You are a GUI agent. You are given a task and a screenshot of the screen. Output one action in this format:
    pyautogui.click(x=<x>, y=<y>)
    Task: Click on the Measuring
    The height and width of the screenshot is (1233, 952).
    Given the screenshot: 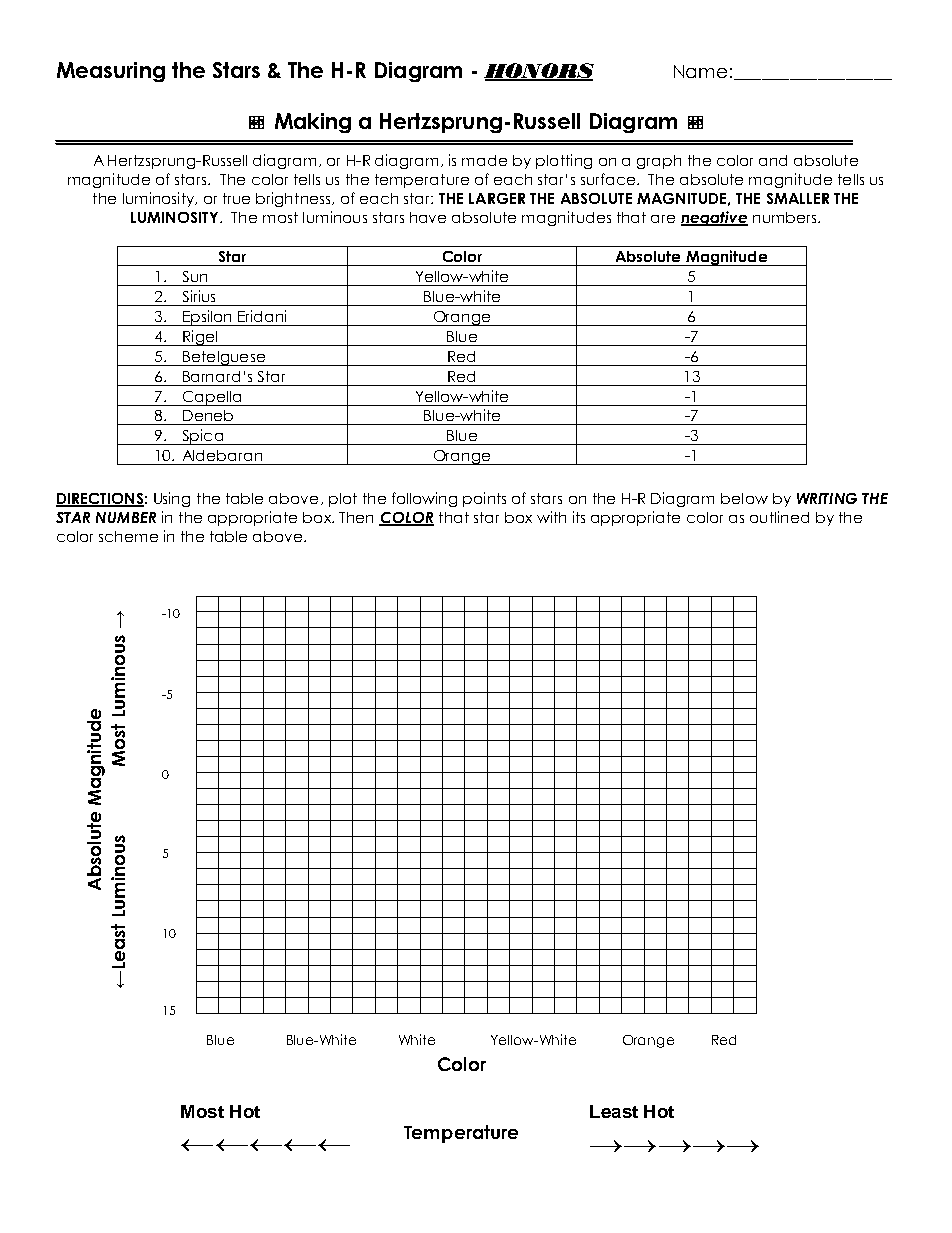 What is the action you would take?
    pyautogui.click(x=111, y=72)
